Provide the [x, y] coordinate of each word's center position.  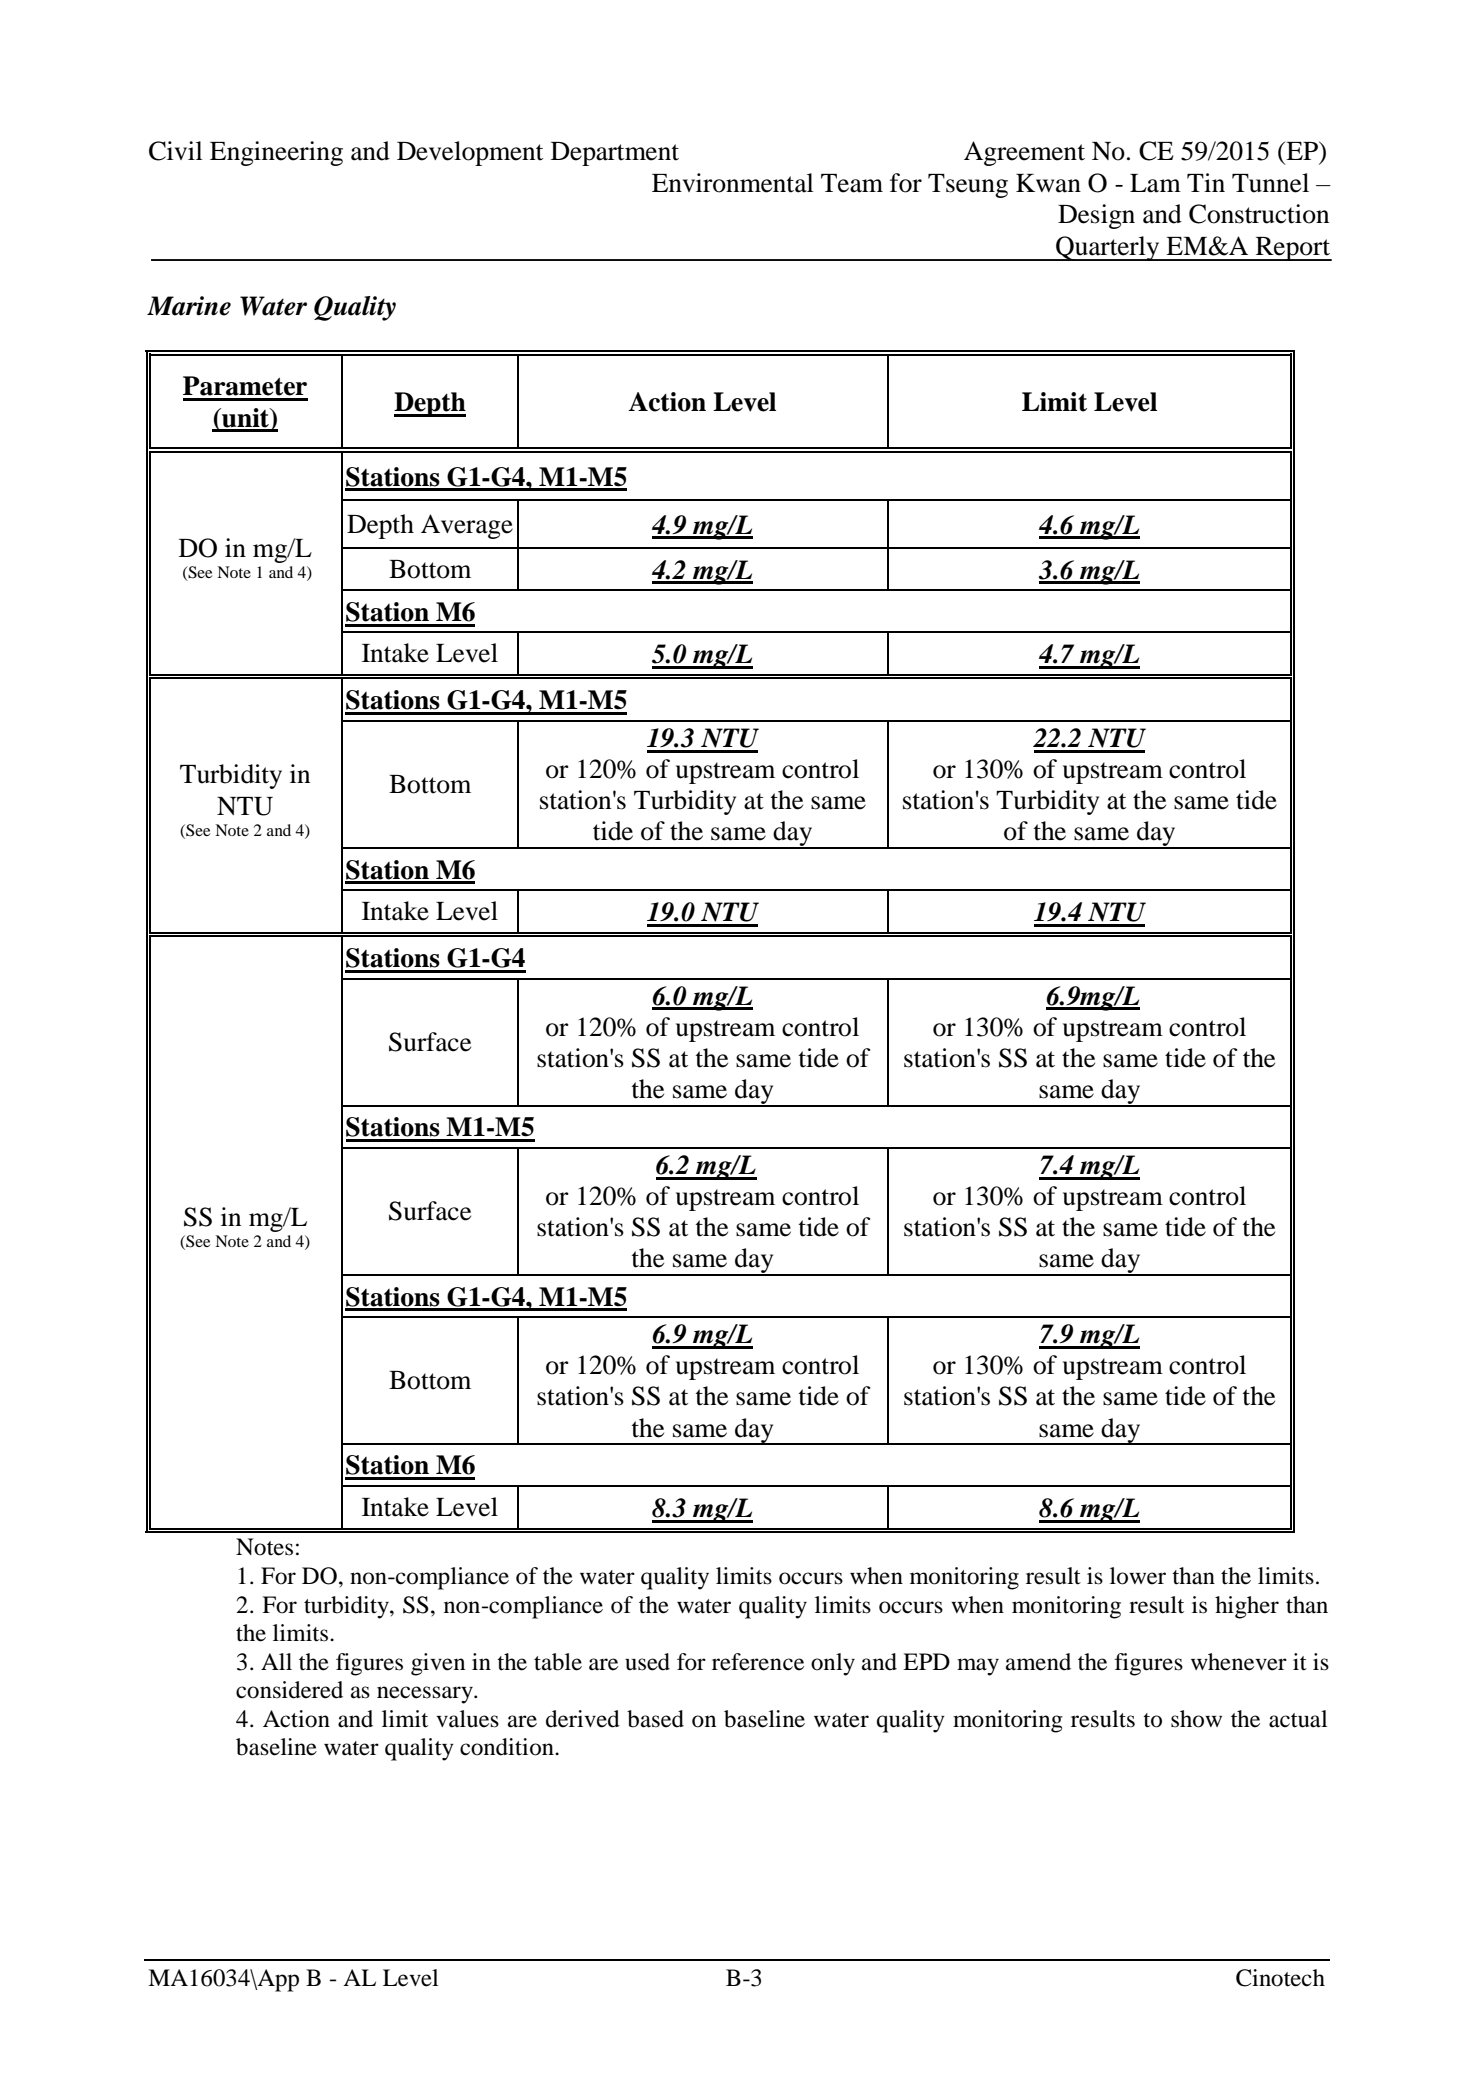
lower [1138, 1576]
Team [852, 183]
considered [289, 1690]
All [276, 1661]
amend [1038, 1662]
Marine [189, 306]
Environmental [733, 183]
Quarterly [1108, 248]
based [655, 1719]
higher [1247, 1607]
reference [758, 1662]
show [1196, 1719]
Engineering [276, 153]
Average [467, 526]
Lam [1155, 183]
